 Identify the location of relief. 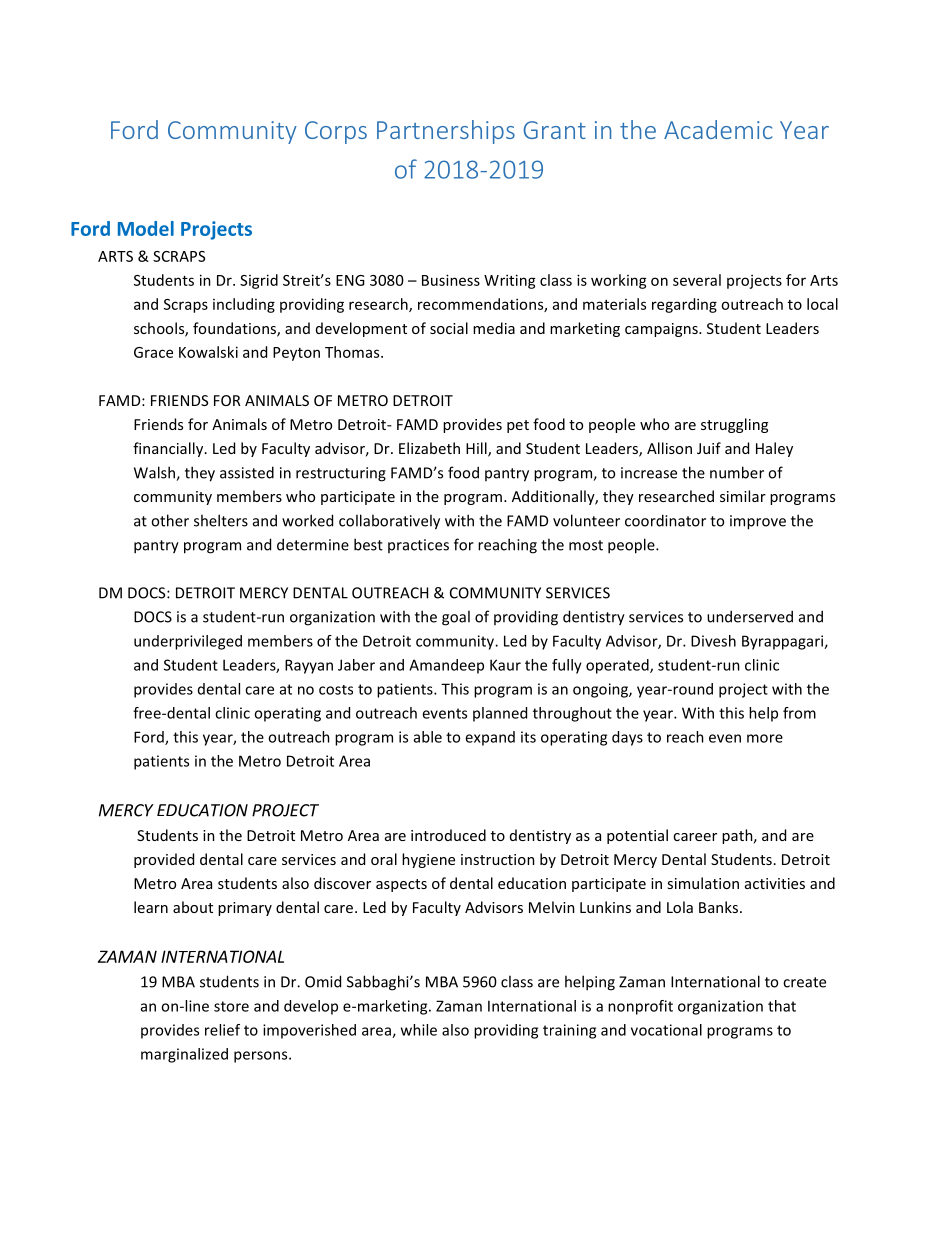
(222, 1030).
